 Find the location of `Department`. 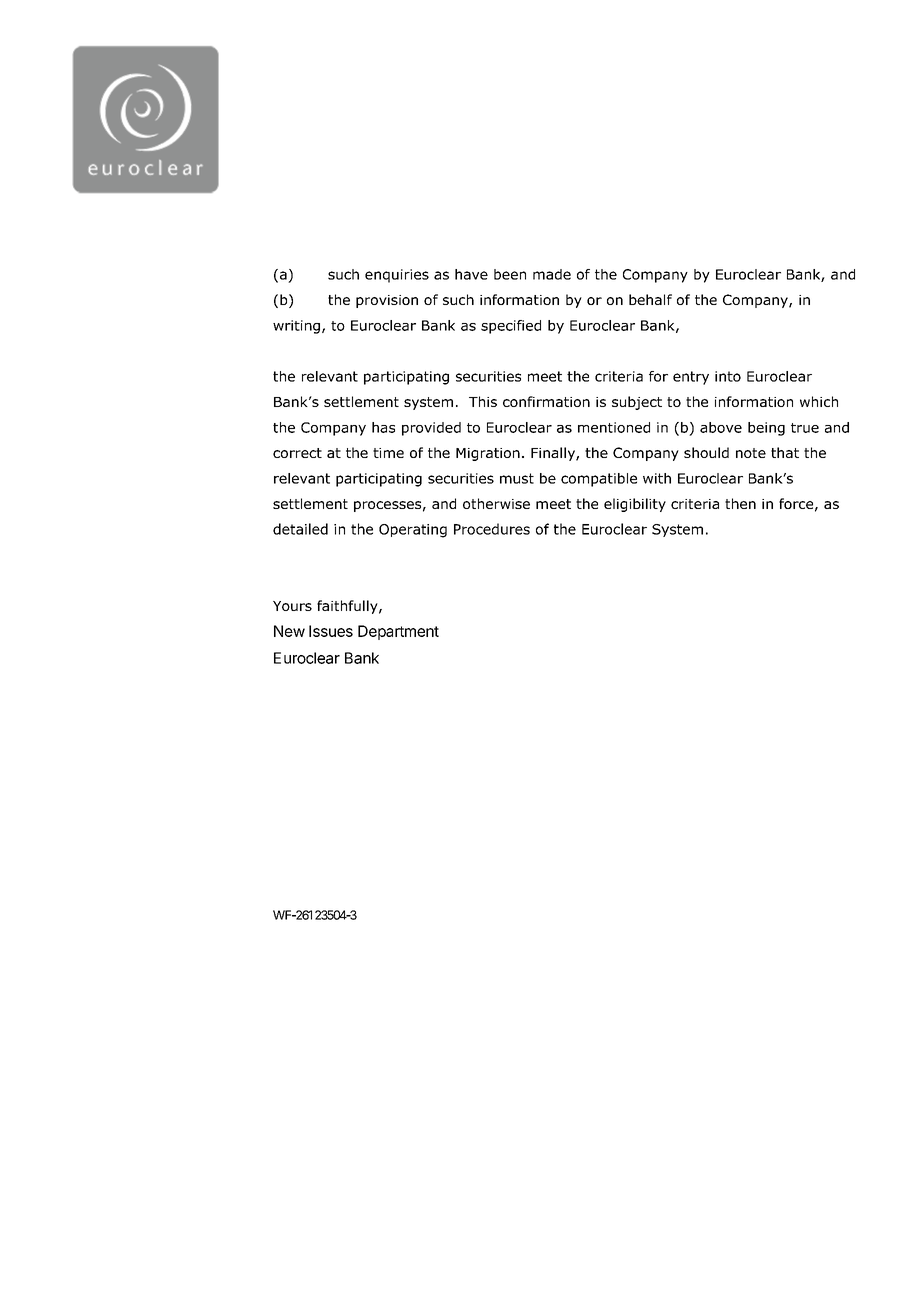

Department is located at coordinates (398, 632).
